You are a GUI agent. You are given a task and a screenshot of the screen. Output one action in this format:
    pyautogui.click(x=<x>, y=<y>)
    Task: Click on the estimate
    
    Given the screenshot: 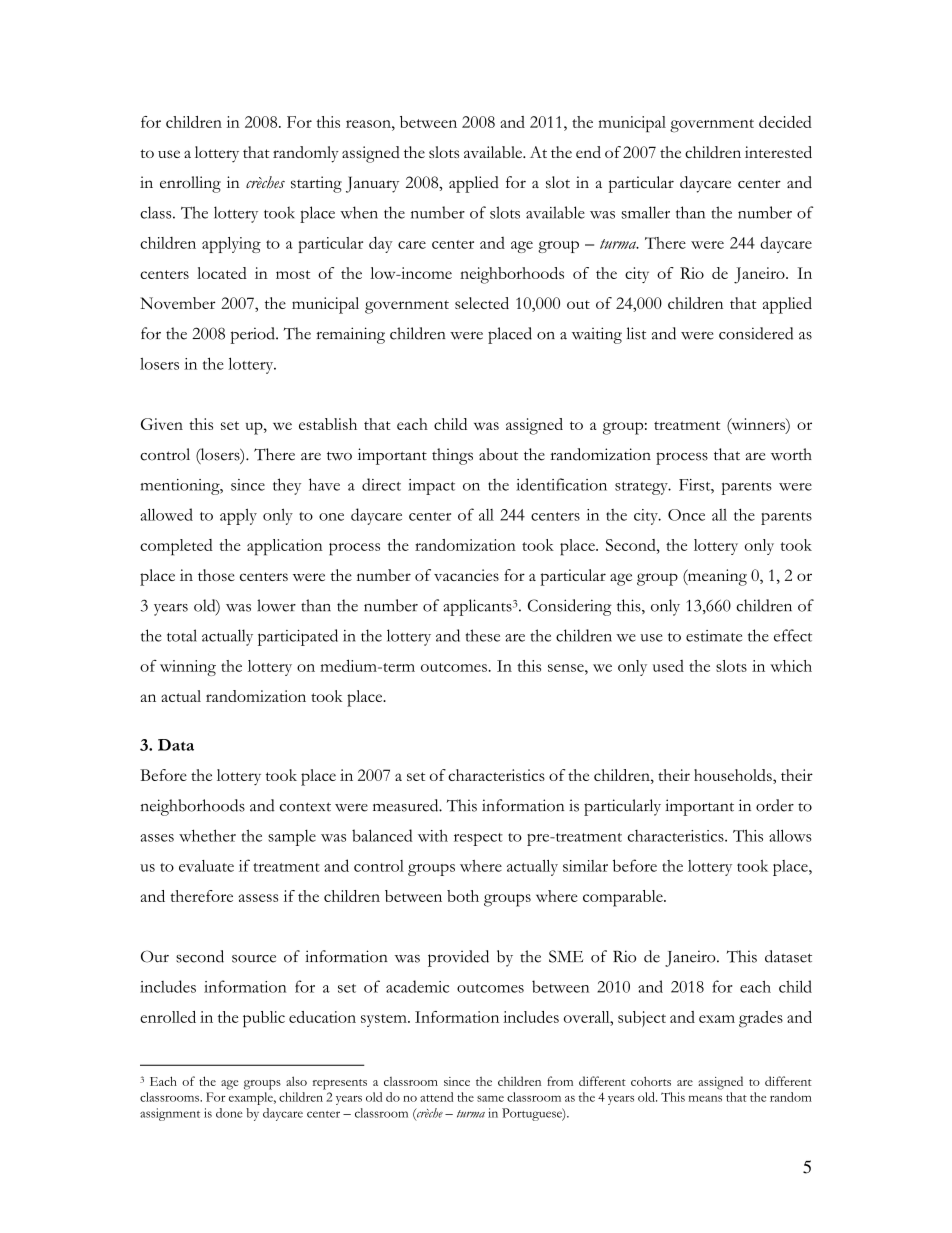 What is the action you would take?
    pyautogui.click(x=714, y=636)
